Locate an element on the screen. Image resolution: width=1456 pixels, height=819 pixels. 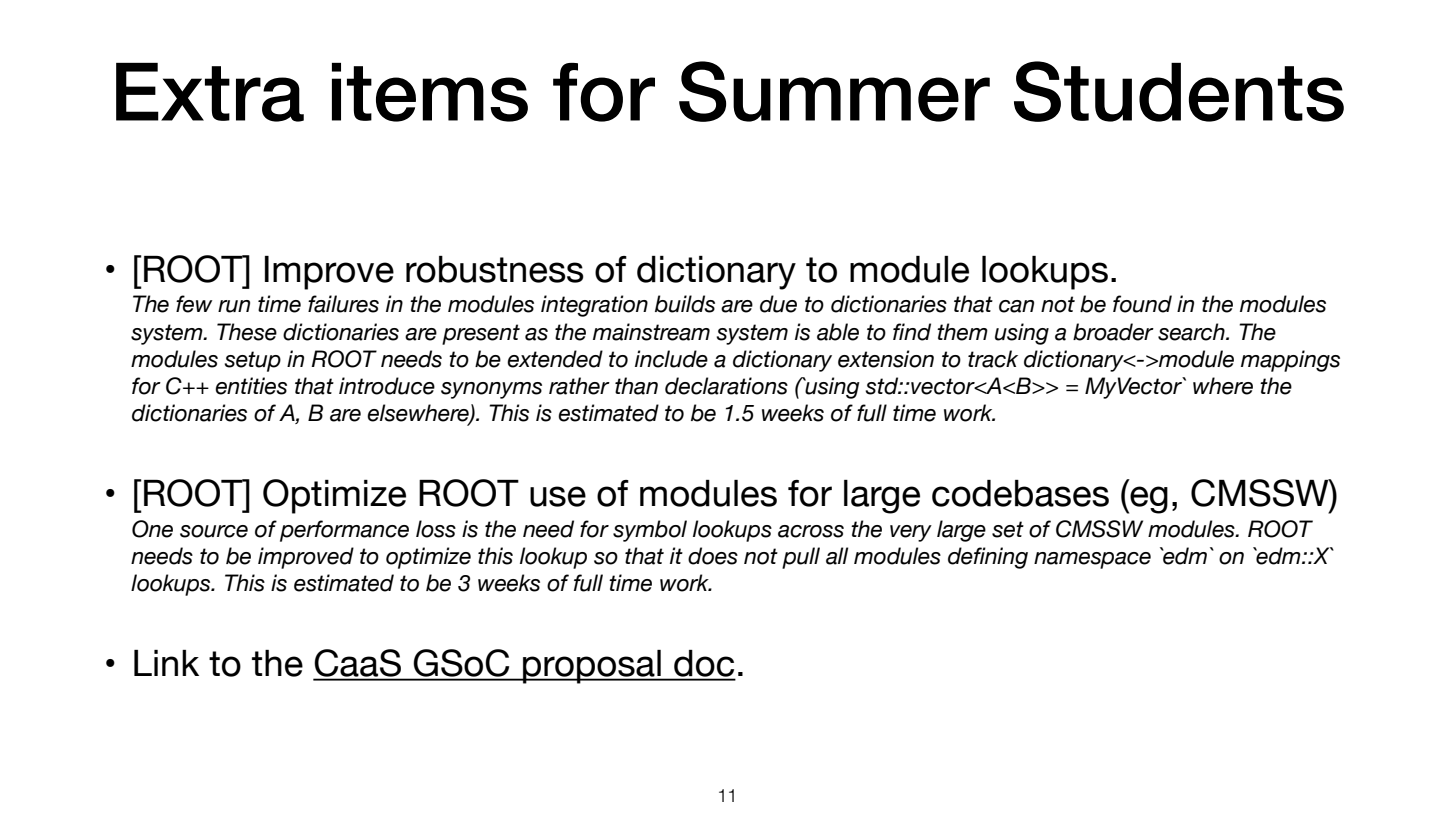
symbol is located at coordinates (650, 531).
